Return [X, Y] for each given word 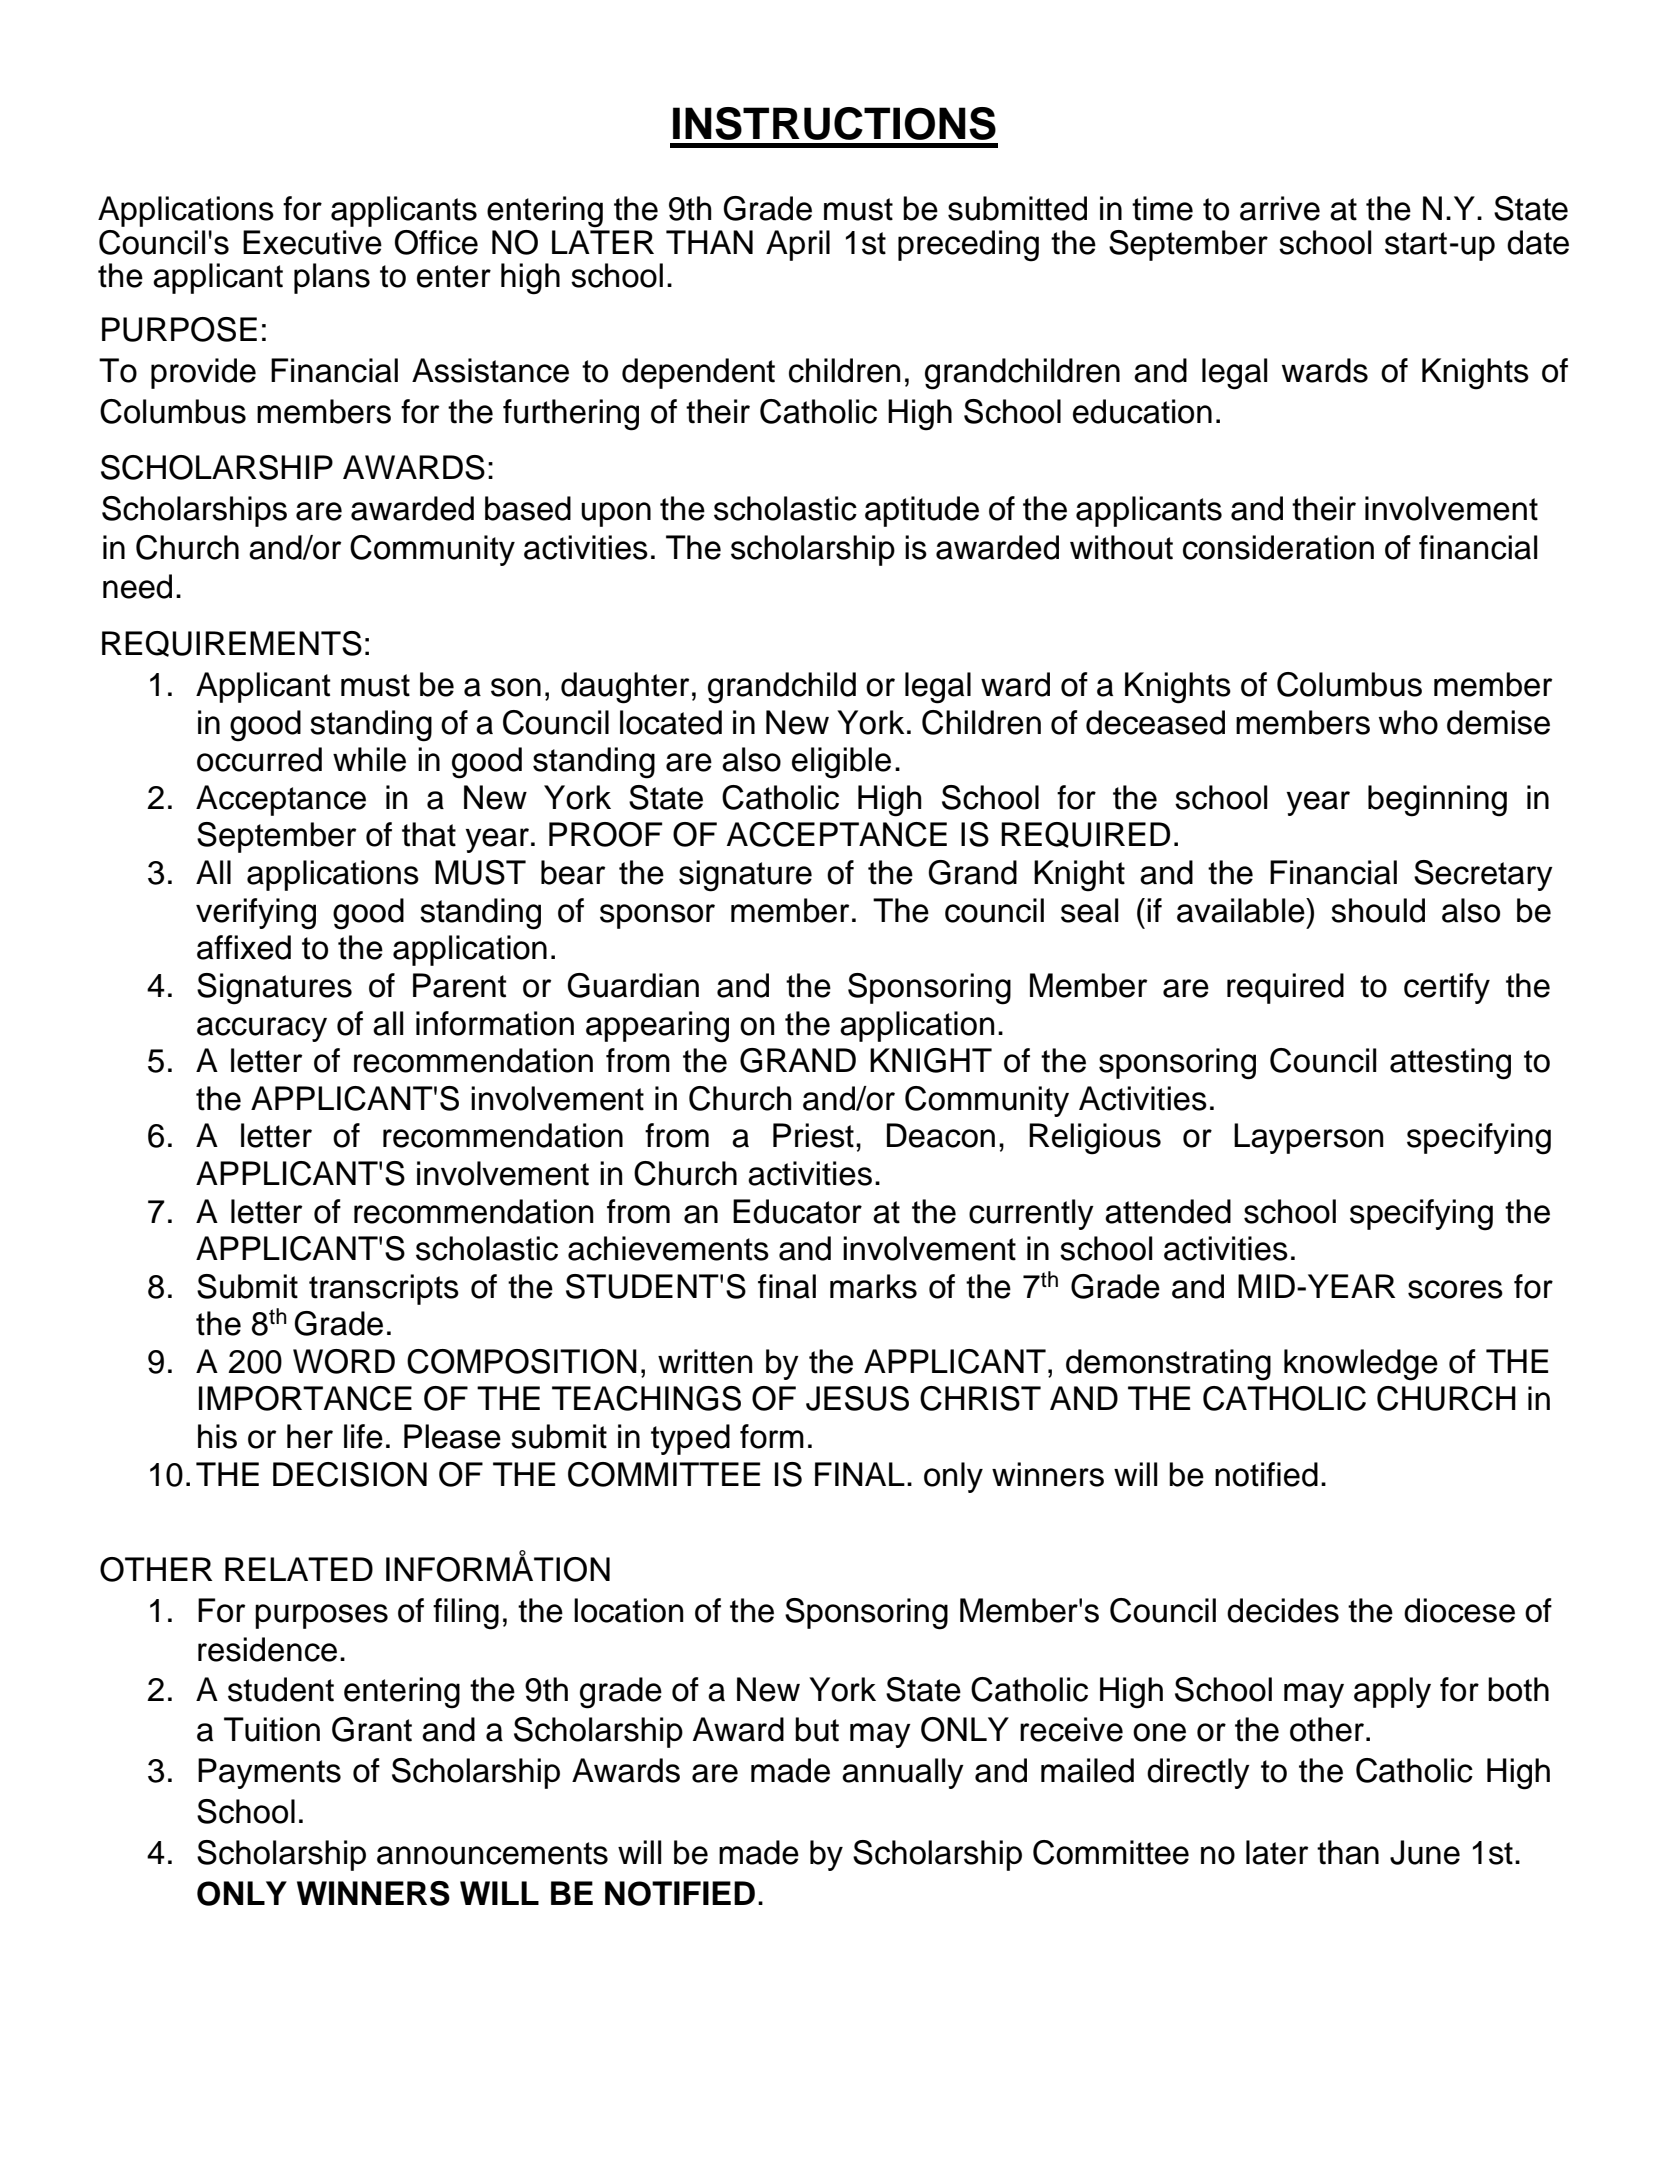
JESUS [857, 1398]
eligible [841, 763]
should [1378, 910]
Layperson [1308, 1138]
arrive [1280, 208]
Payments [269, 1773]
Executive [312, 242]
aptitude [922, 511]
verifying [256, 914]
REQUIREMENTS [232, 644]
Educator [797, 1211]
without [1121, 547]
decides [1283, 1610]
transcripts [384, 1289]
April [798, 245]
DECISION [350, 1474]
